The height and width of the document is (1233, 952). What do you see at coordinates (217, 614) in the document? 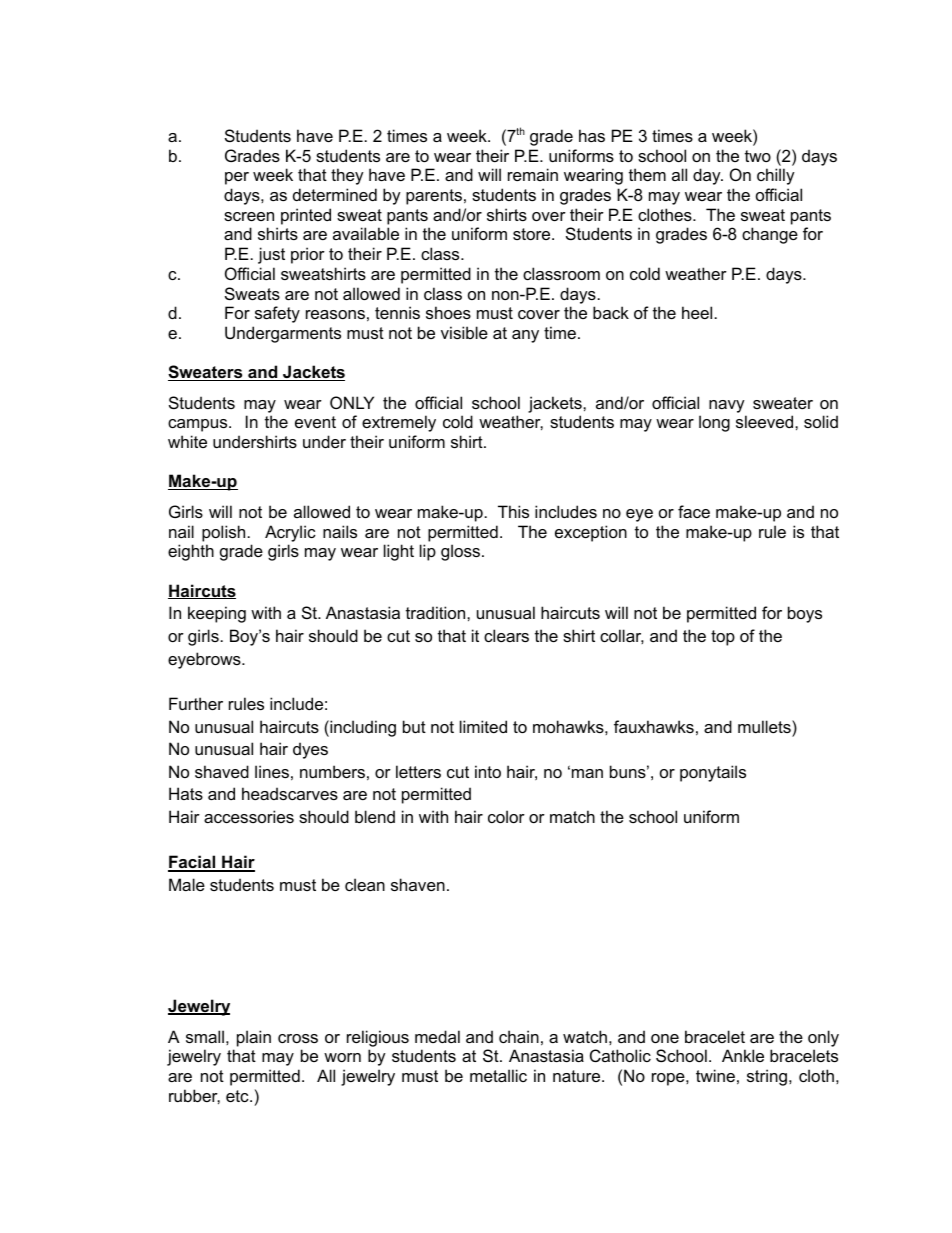
I see `keeping` at bounding box center [217, 614].
